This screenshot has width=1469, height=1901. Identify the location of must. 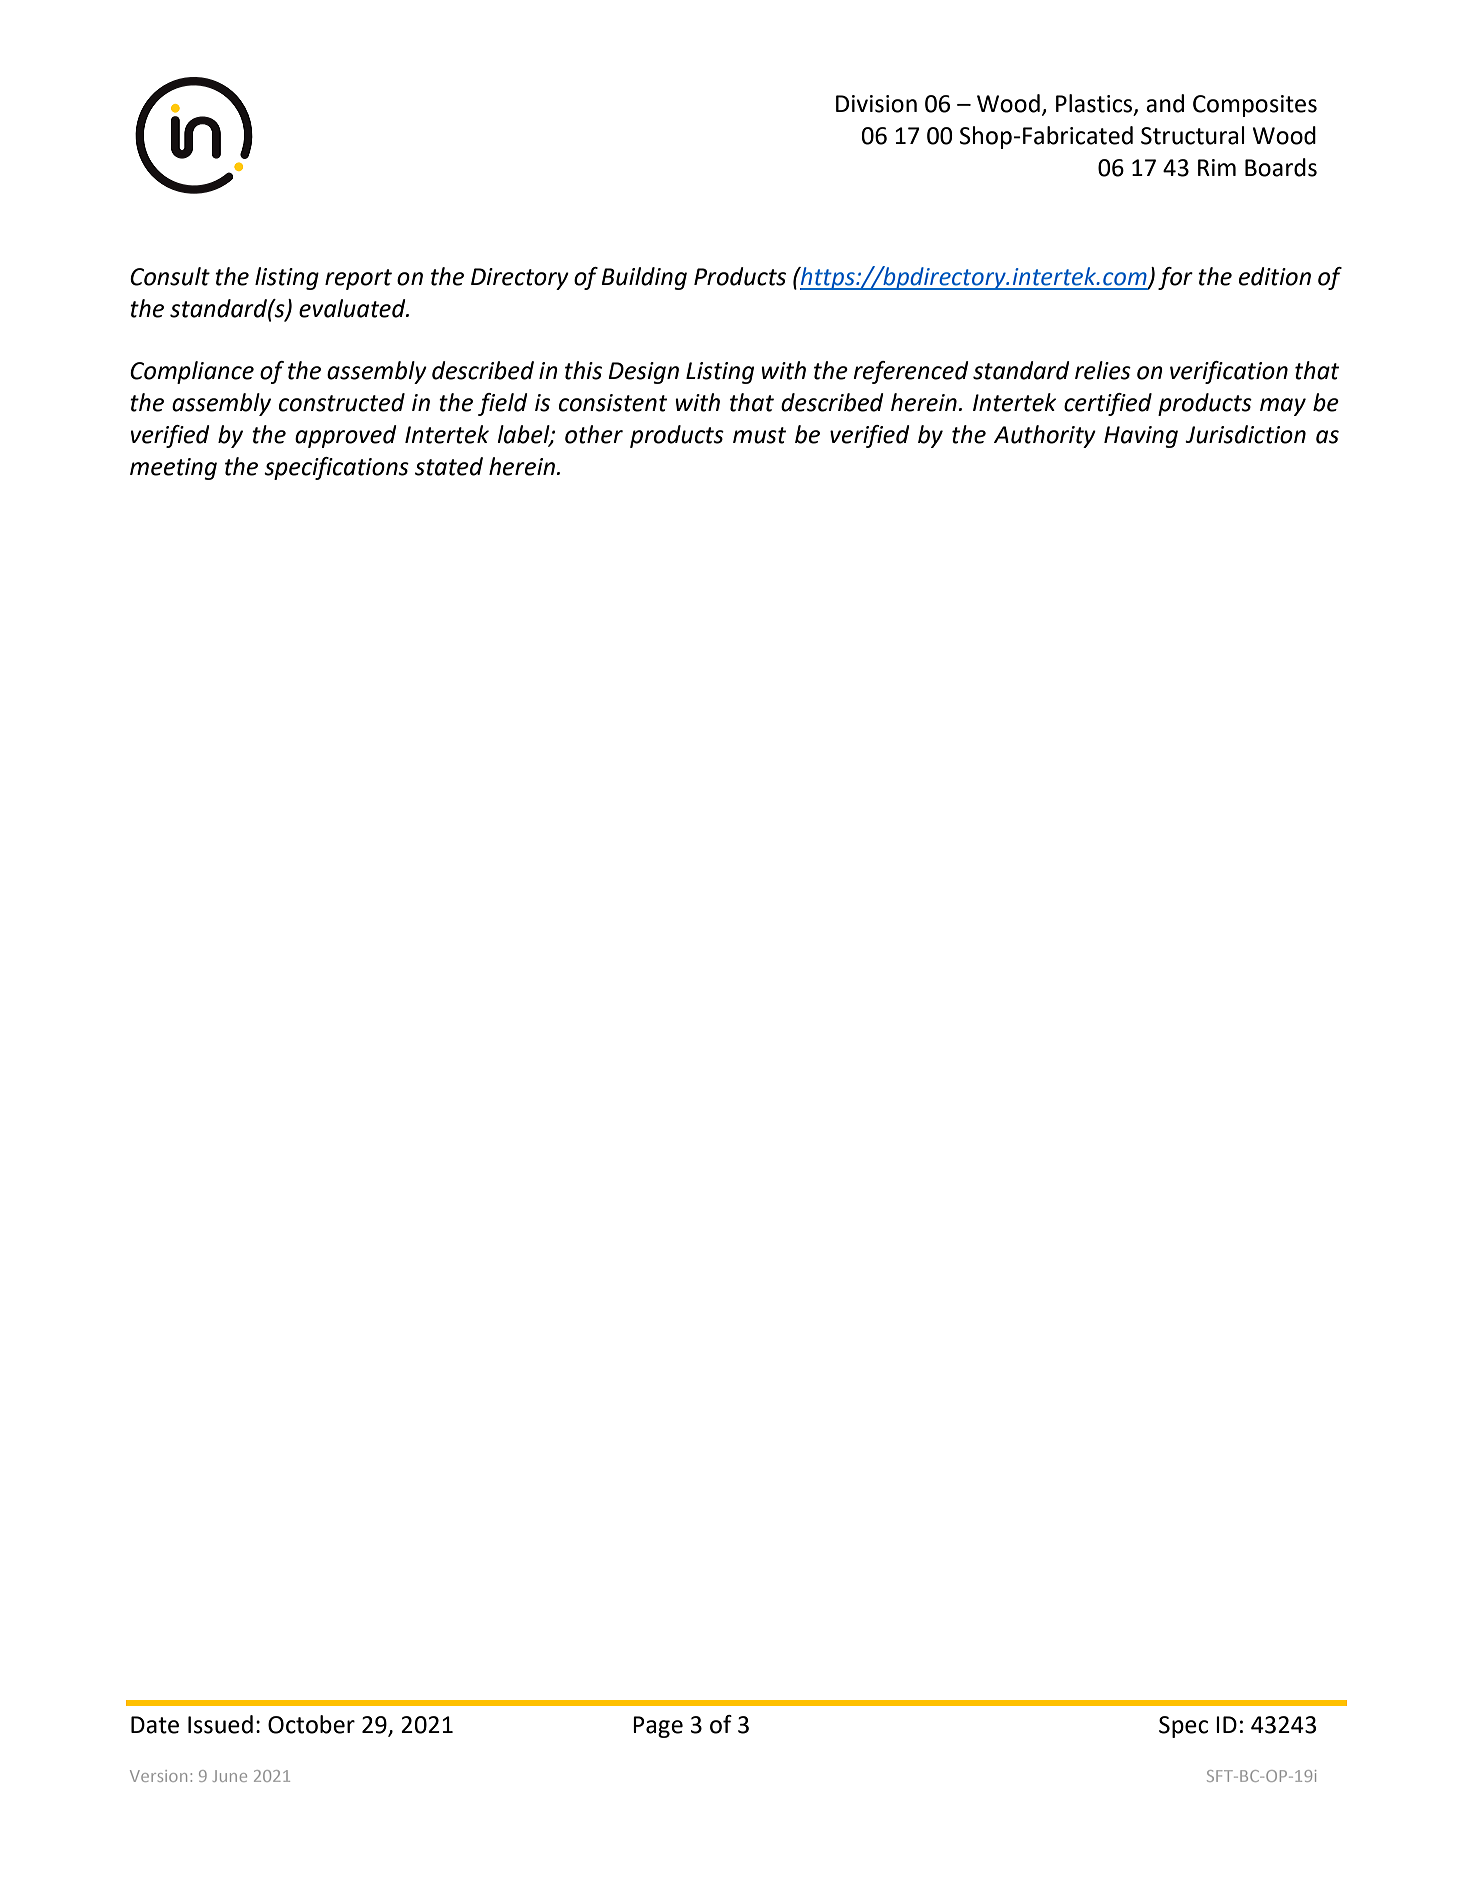
(759, 435).
